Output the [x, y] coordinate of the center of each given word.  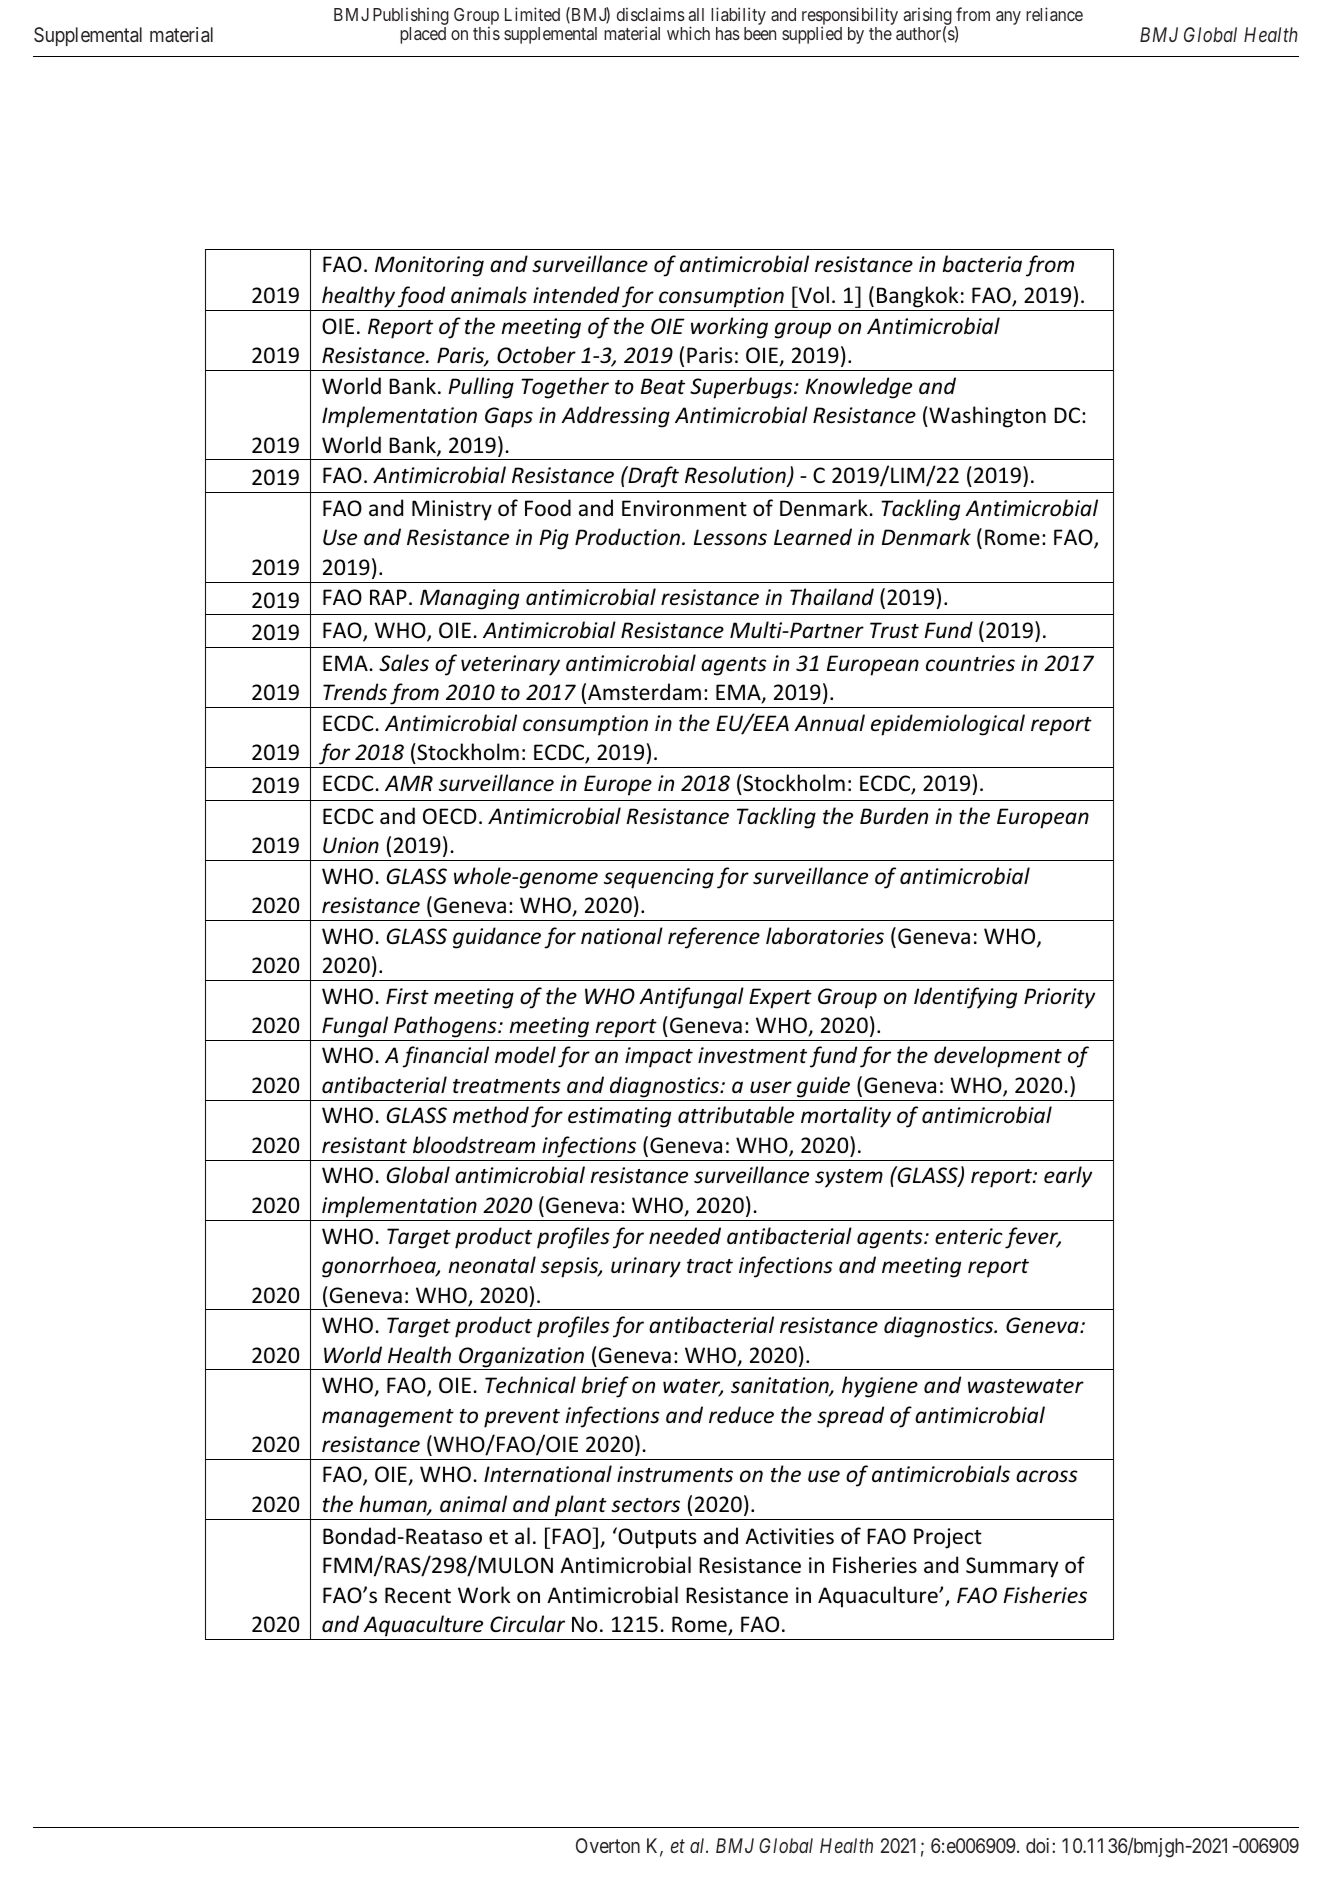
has [728, 33]
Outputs [656, 1538]
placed [423, 35]
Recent [418, 1595]
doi [1039, 1845]
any [1008, 18]
